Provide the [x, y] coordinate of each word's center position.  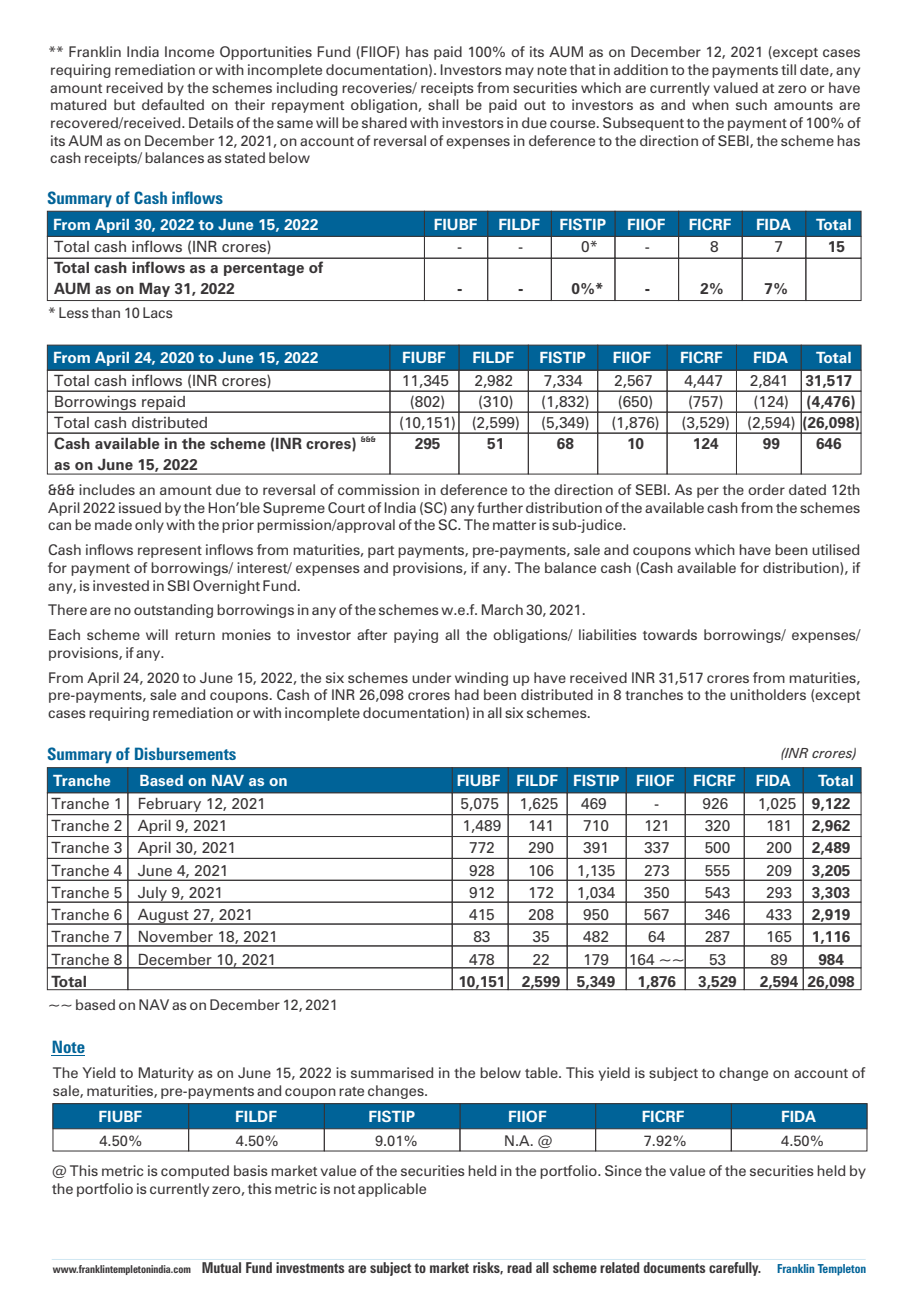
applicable [392, 1190]
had [467, 694]
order [766, 489]
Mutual [221, 1267]
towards [670, 634]
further [500, 507]
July [153, 895]
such [751, 104]
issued [140, 507]
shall [443, 104]
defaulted [173, 104]
